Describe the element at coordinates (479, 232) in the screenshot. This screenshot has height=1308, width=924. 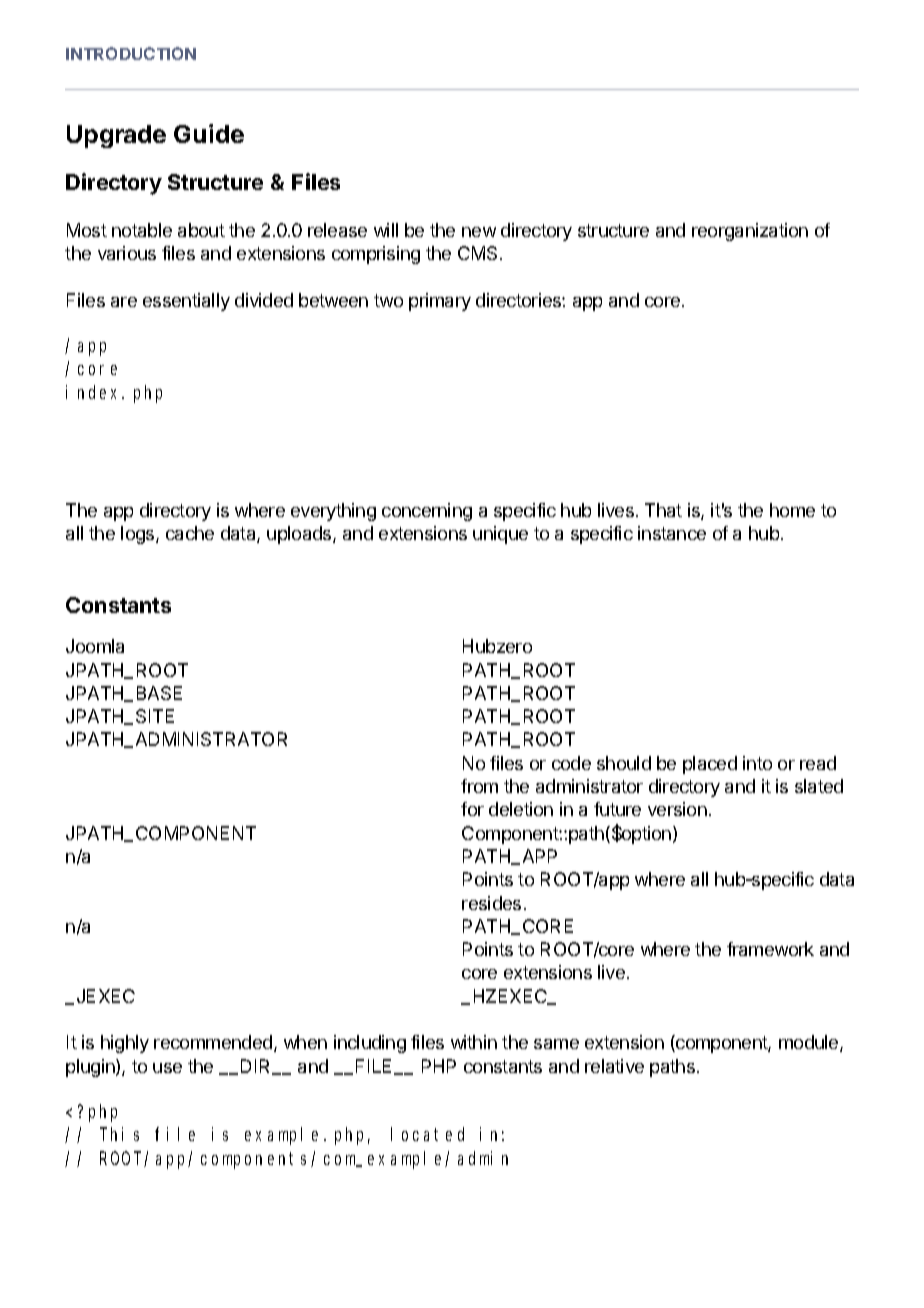
I see `new` at that location.
